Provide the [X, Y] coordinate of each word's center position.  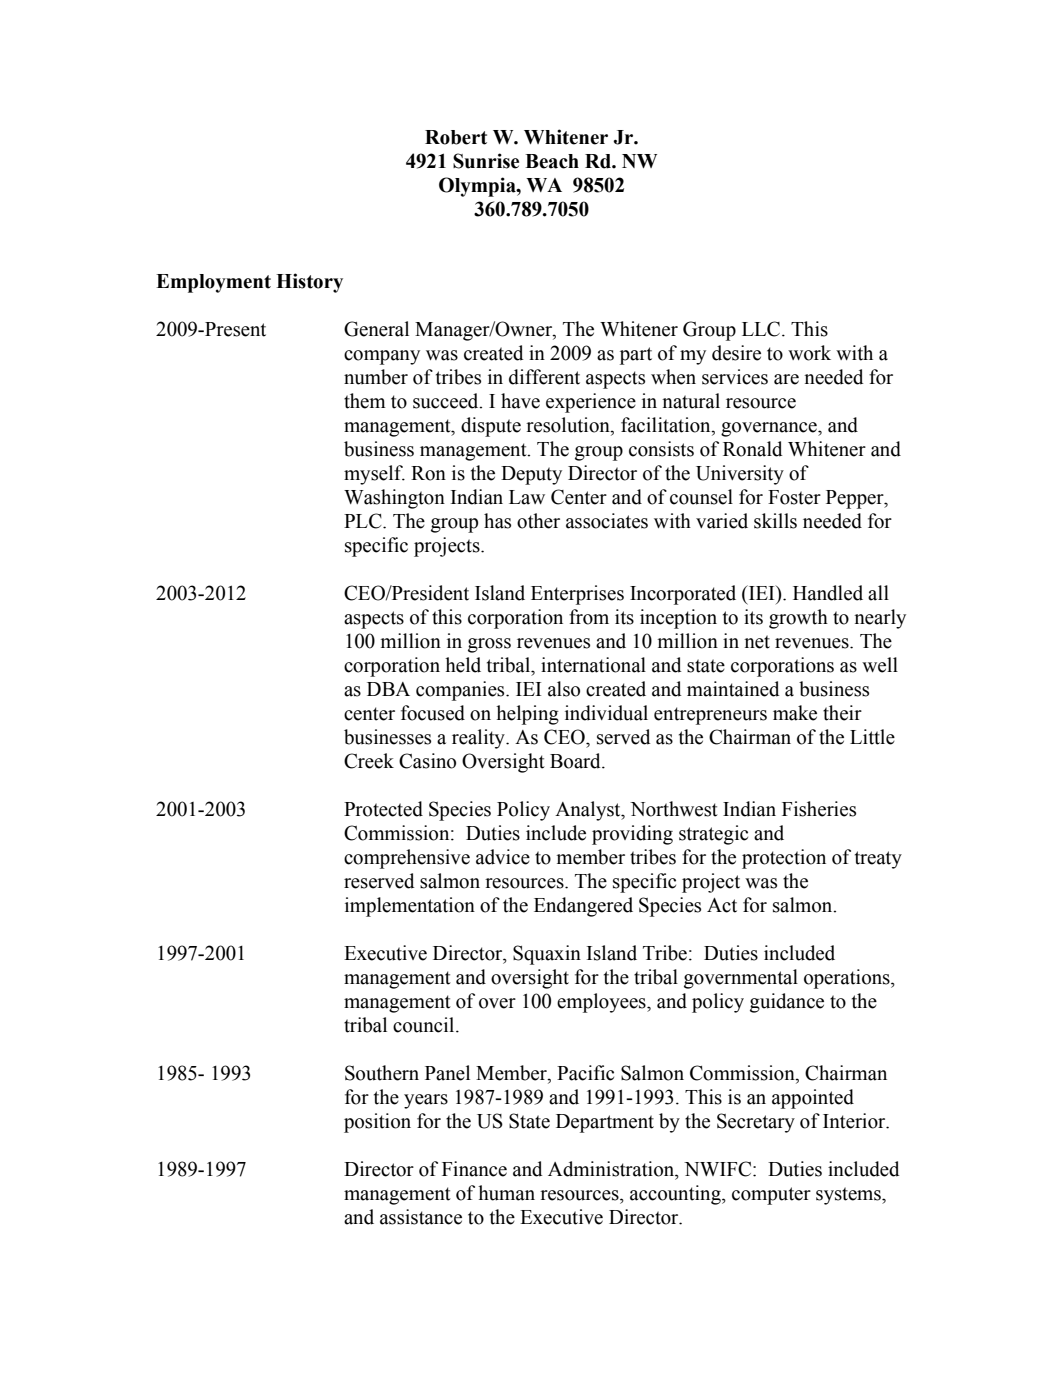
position [377, 1123]
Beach [552, 161]
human [506, 1193]
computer [771, 1196]
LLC [762, 329]
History [309, 283]
